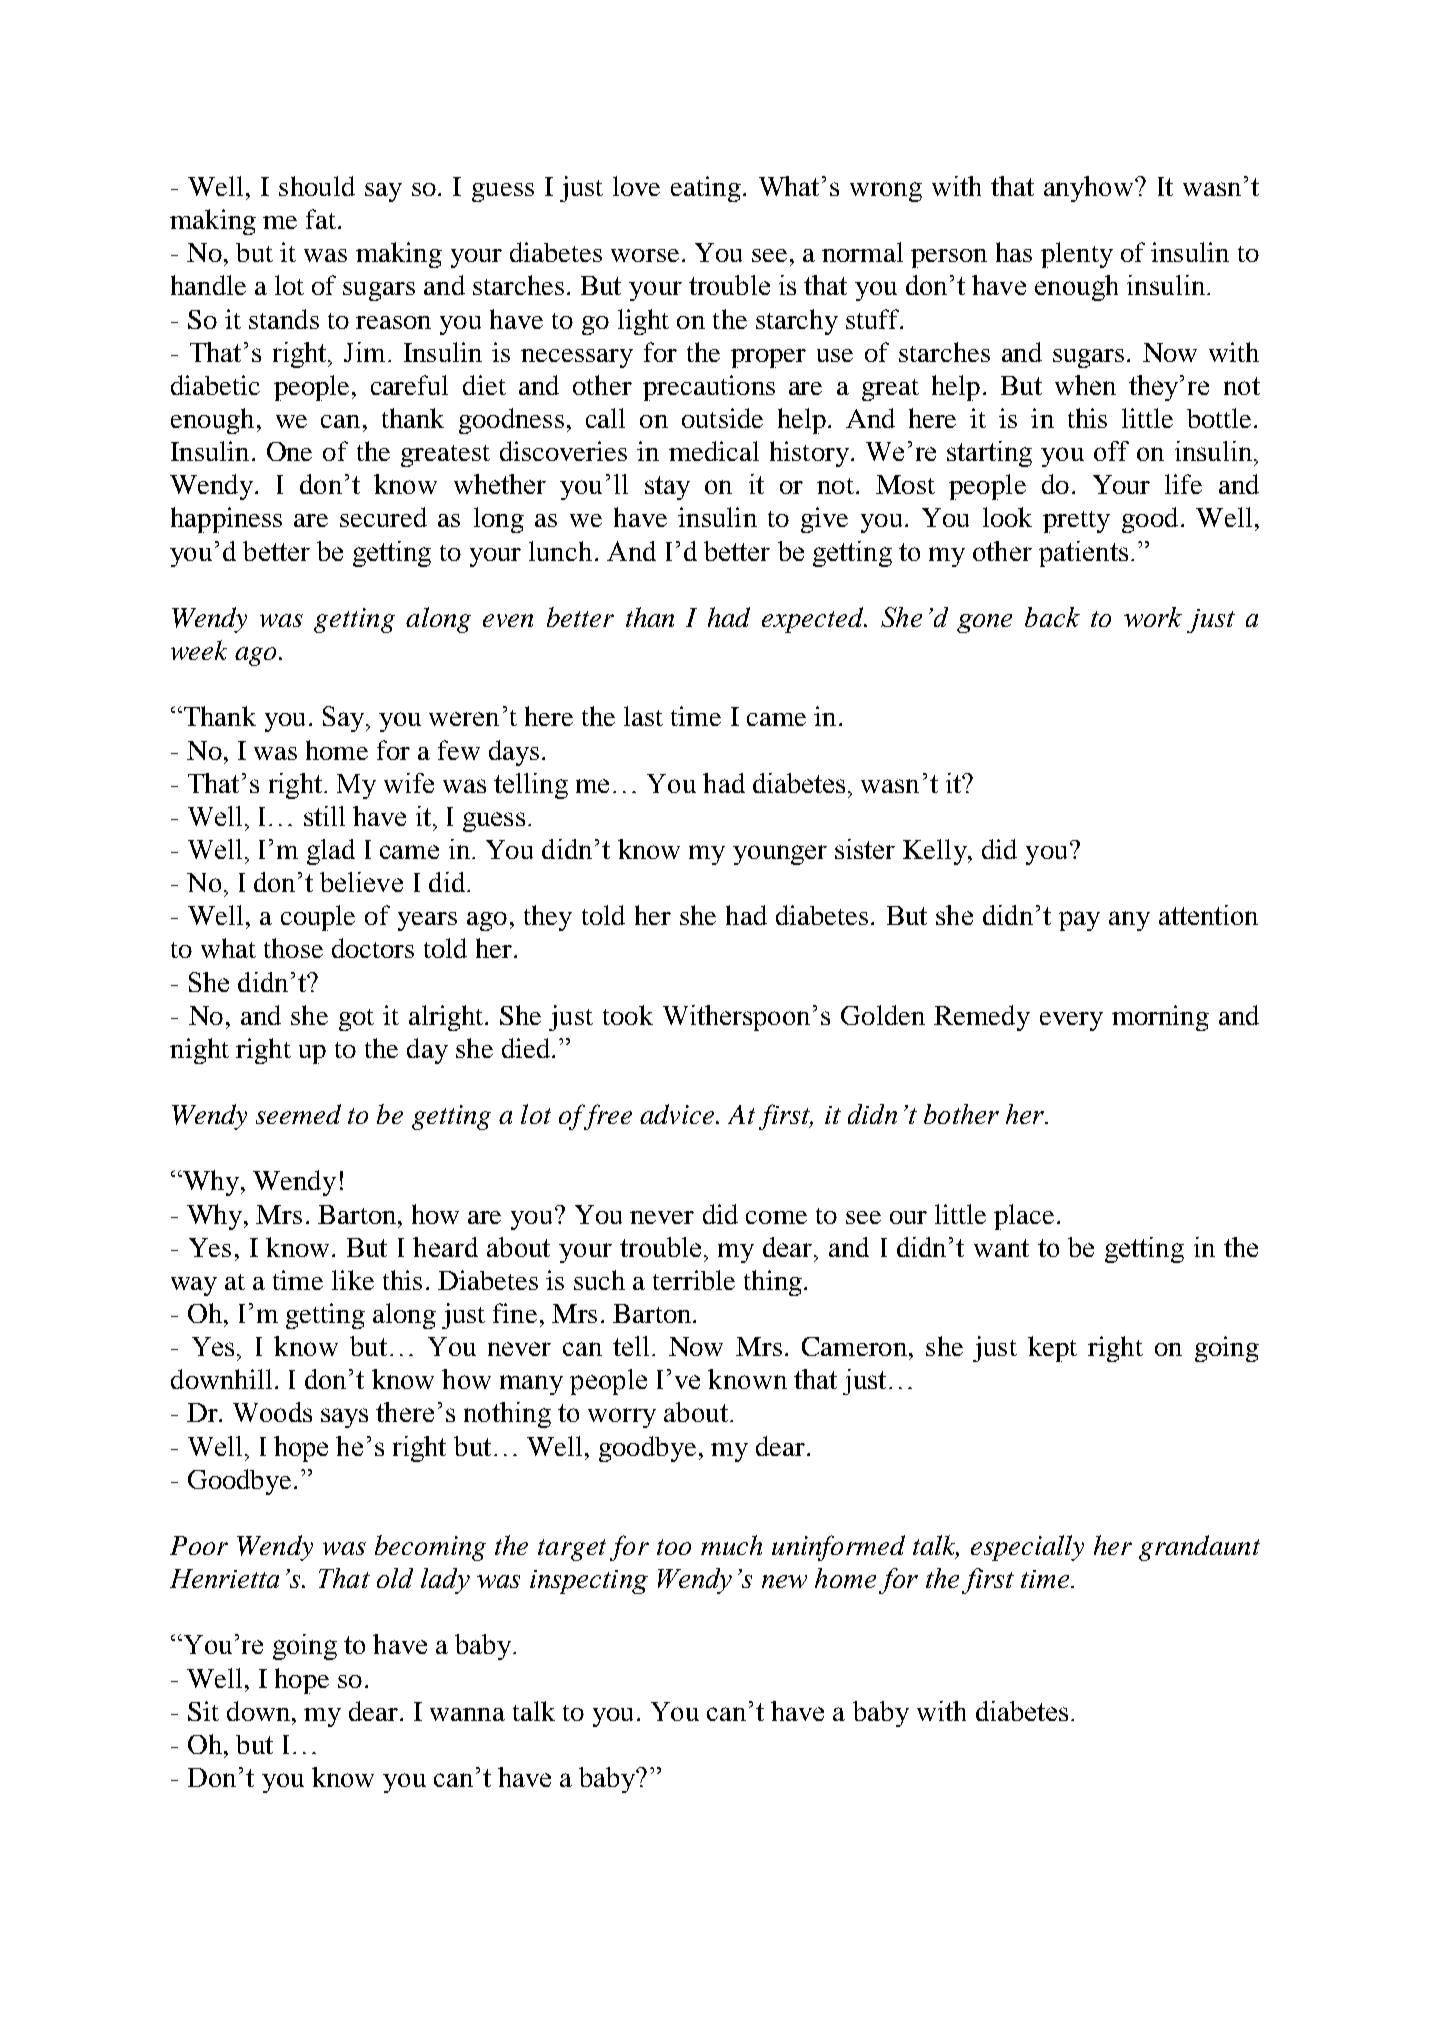  What do you see at coordinates (1027, 1548) in the image?
I see `especially` at bounding box center [1027, 1548].
